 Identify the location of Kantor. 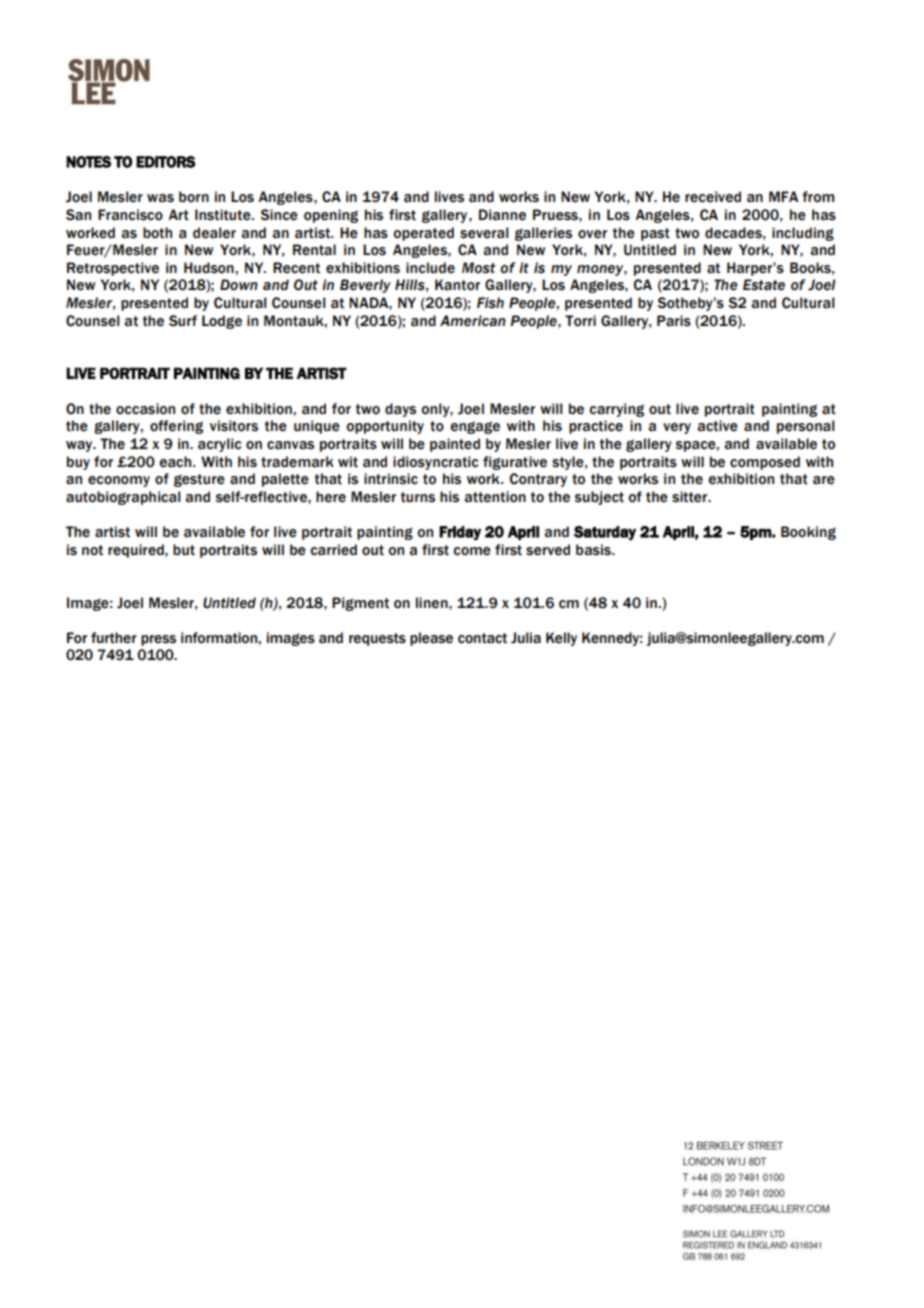
(457, 285).
